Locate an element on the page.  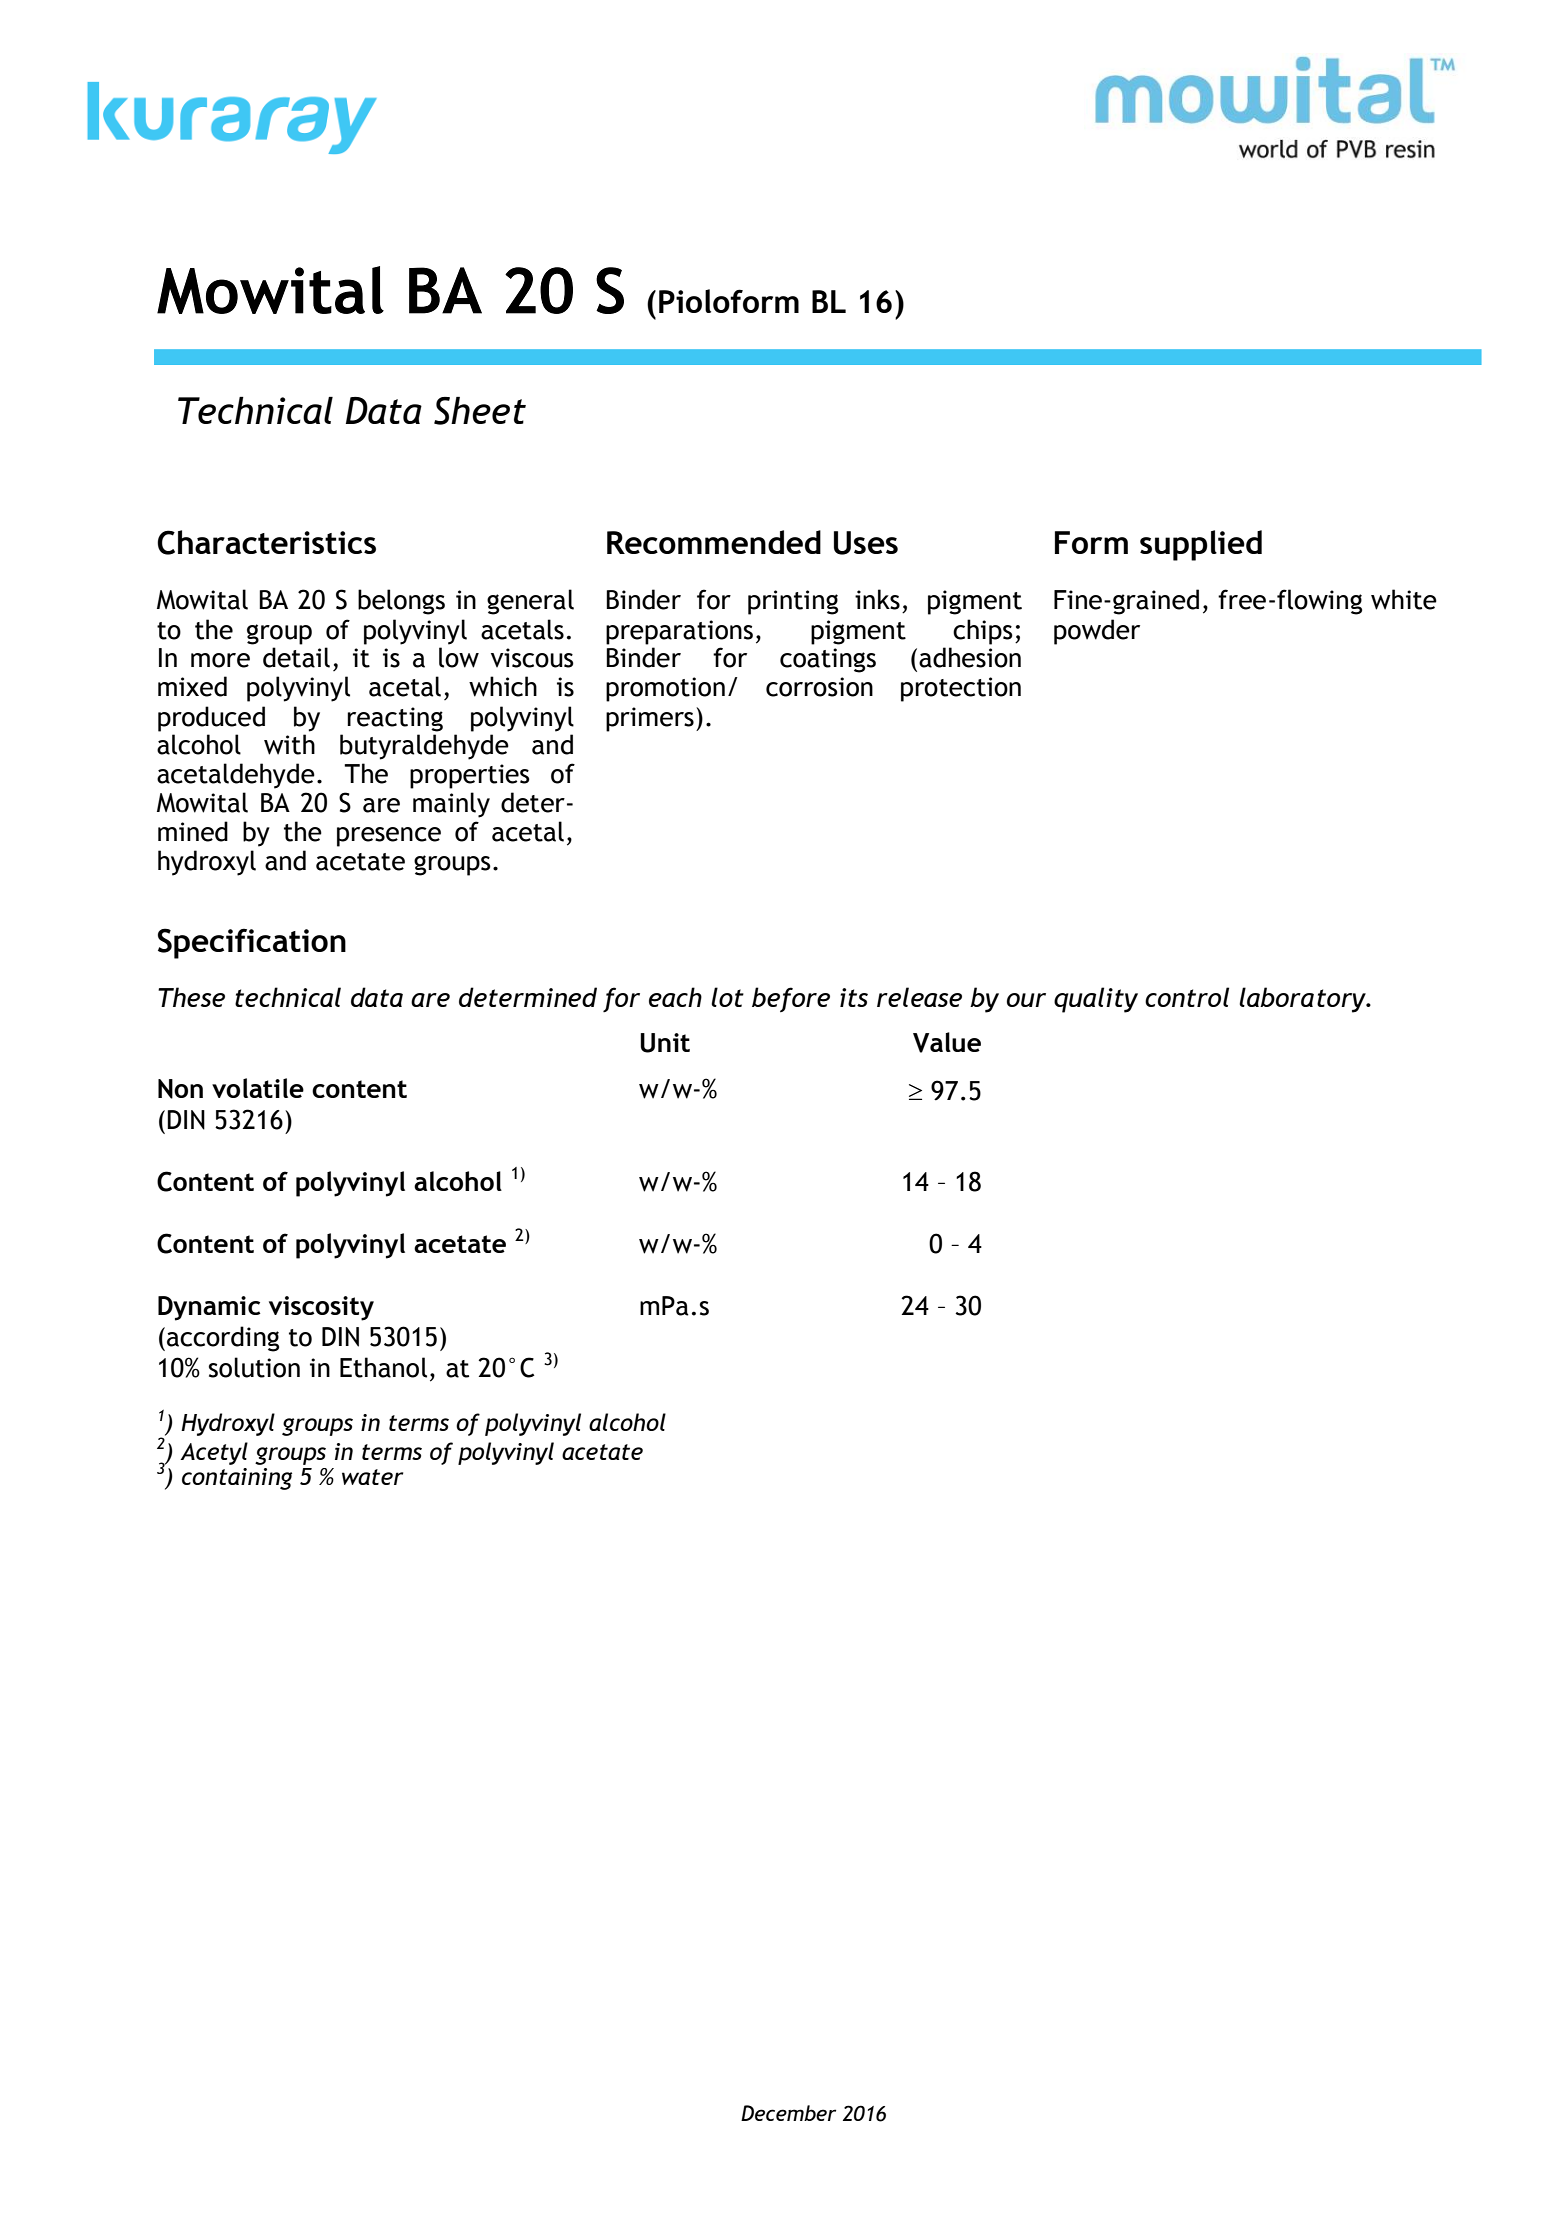
laboratory is located at coordinates (1303, 1000).
